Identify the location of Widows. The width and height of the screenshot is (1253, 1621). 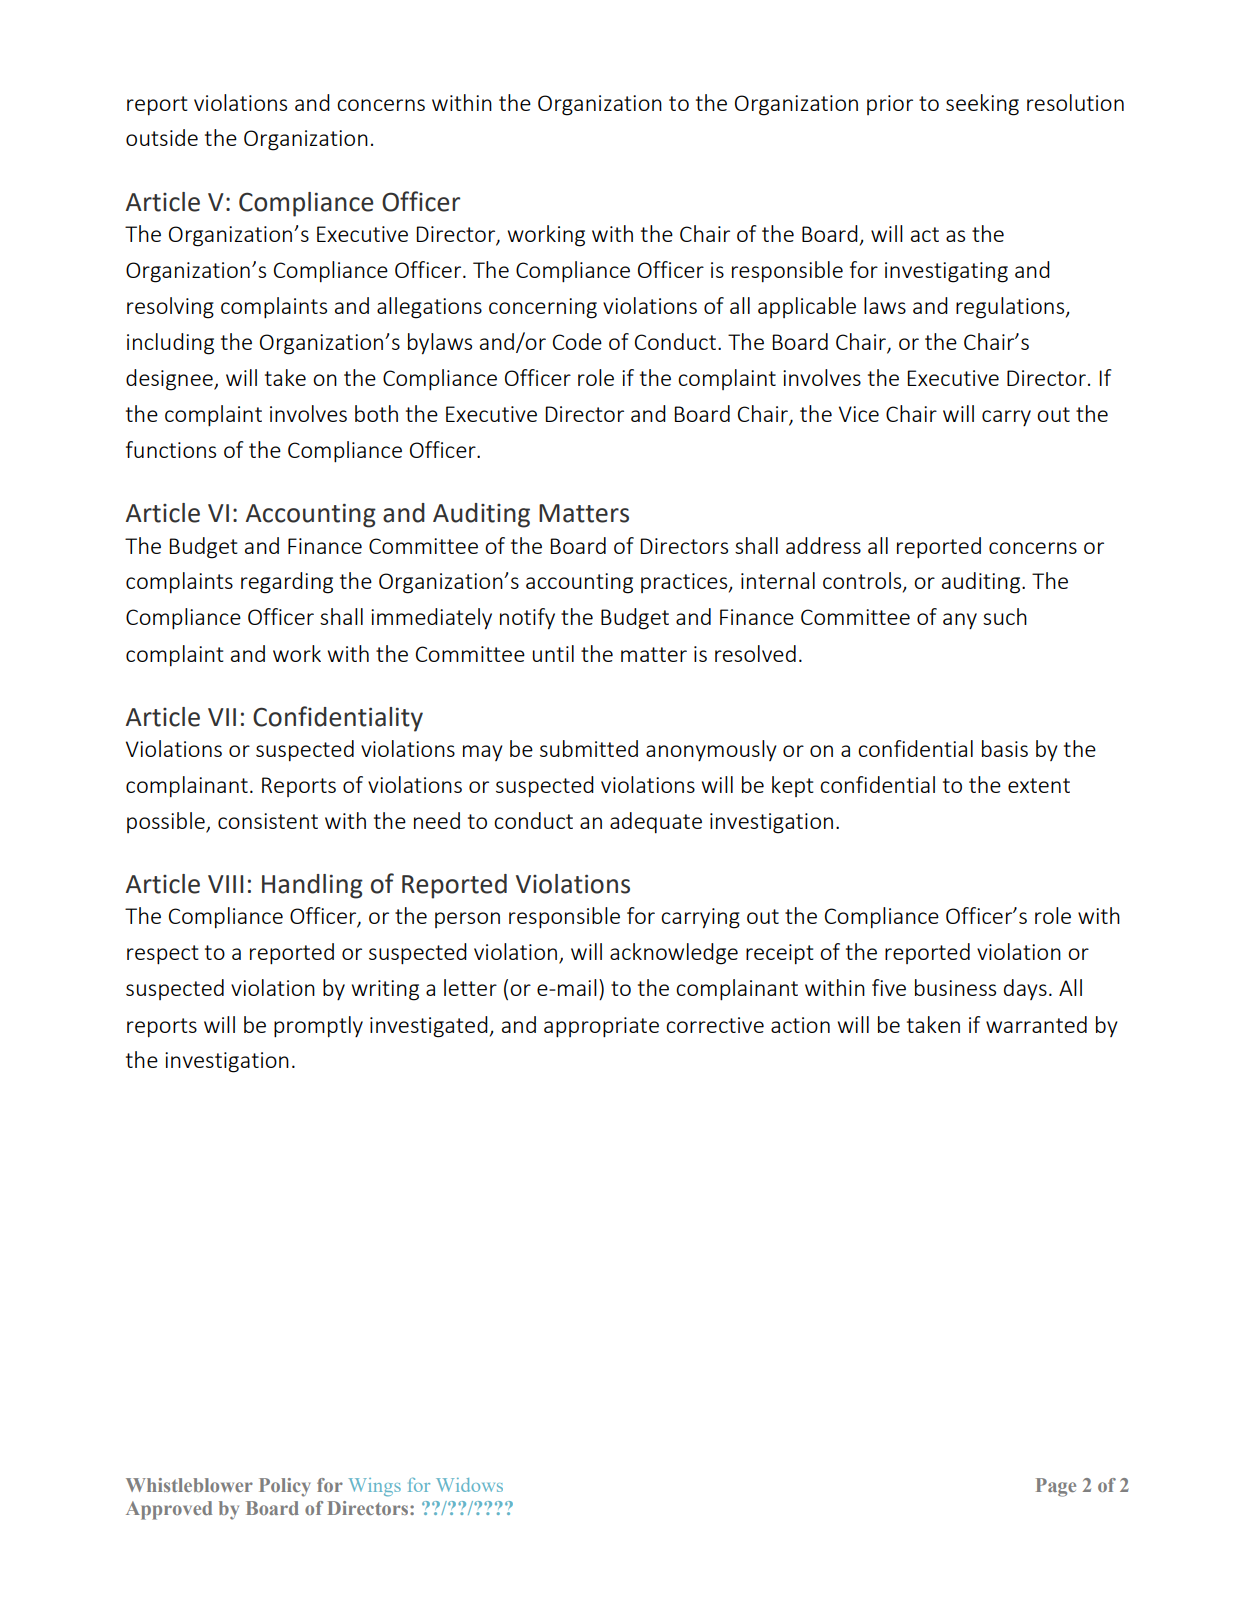
(469, 1485).
